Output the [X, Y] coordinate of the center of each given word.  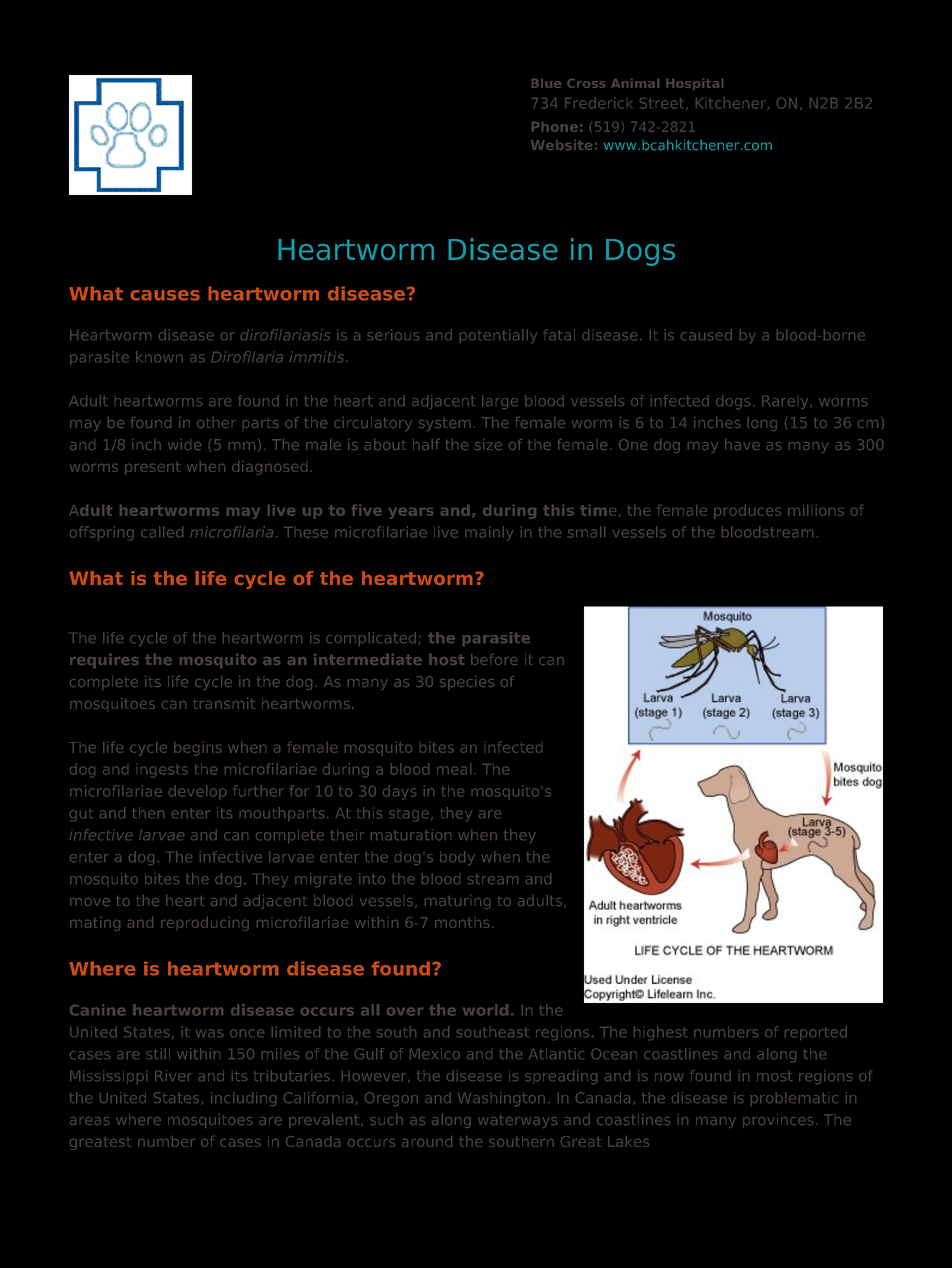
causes [165, 295]
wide [184, 444]
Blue [546, 83]
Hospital [694, 84]
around [427, 1141]
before [494, 659]
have [742, 444]
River [173, 1075]
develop [197, 792]
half [426, 444]
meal [454, 769]
